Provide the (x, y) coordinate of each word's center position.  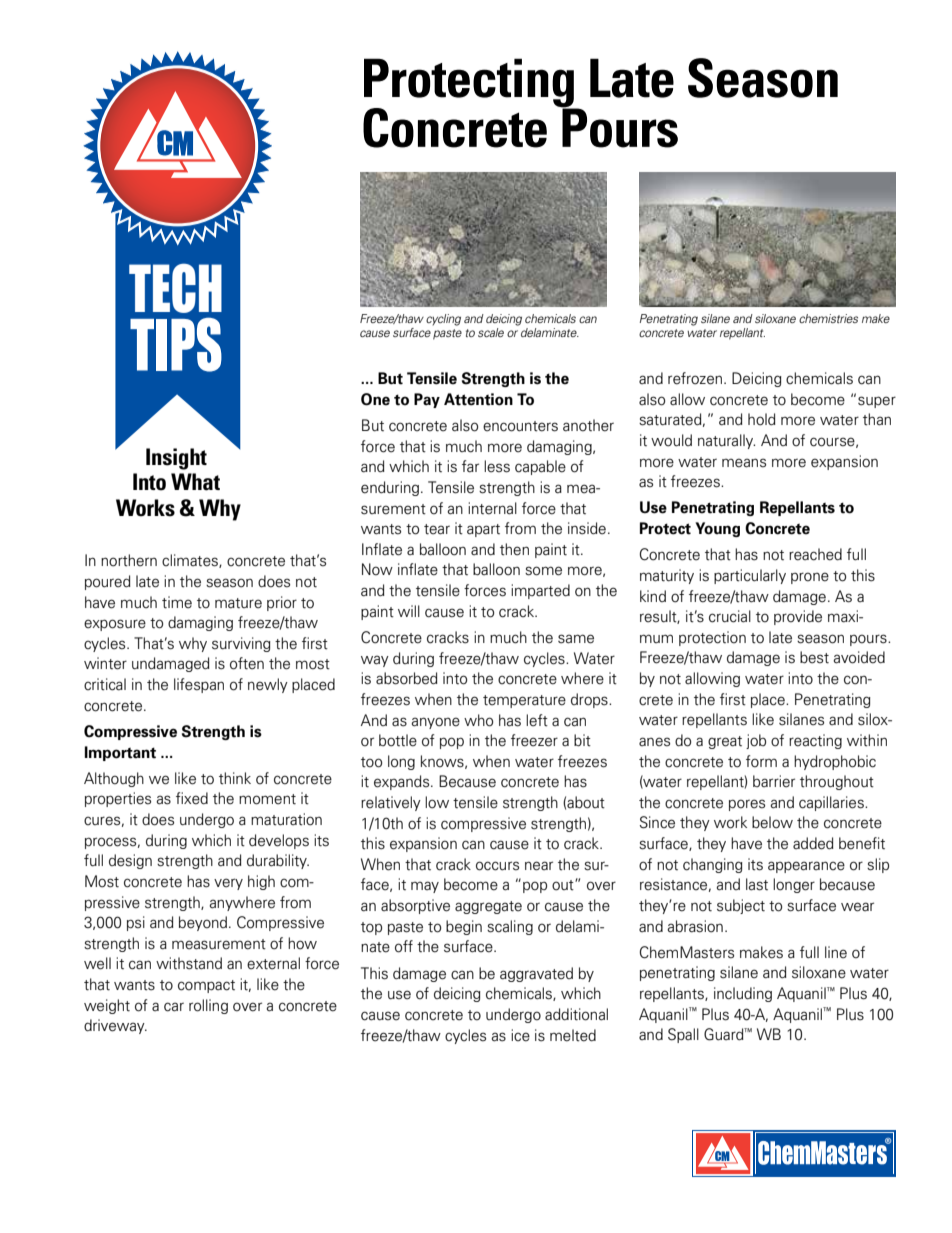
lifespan (199, 685)
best (814, 657)
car (174, 1007)
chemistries (828, 318)
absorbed (407, 678)
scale (491, 332)
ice (520, 1035)
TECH (175, 288)
